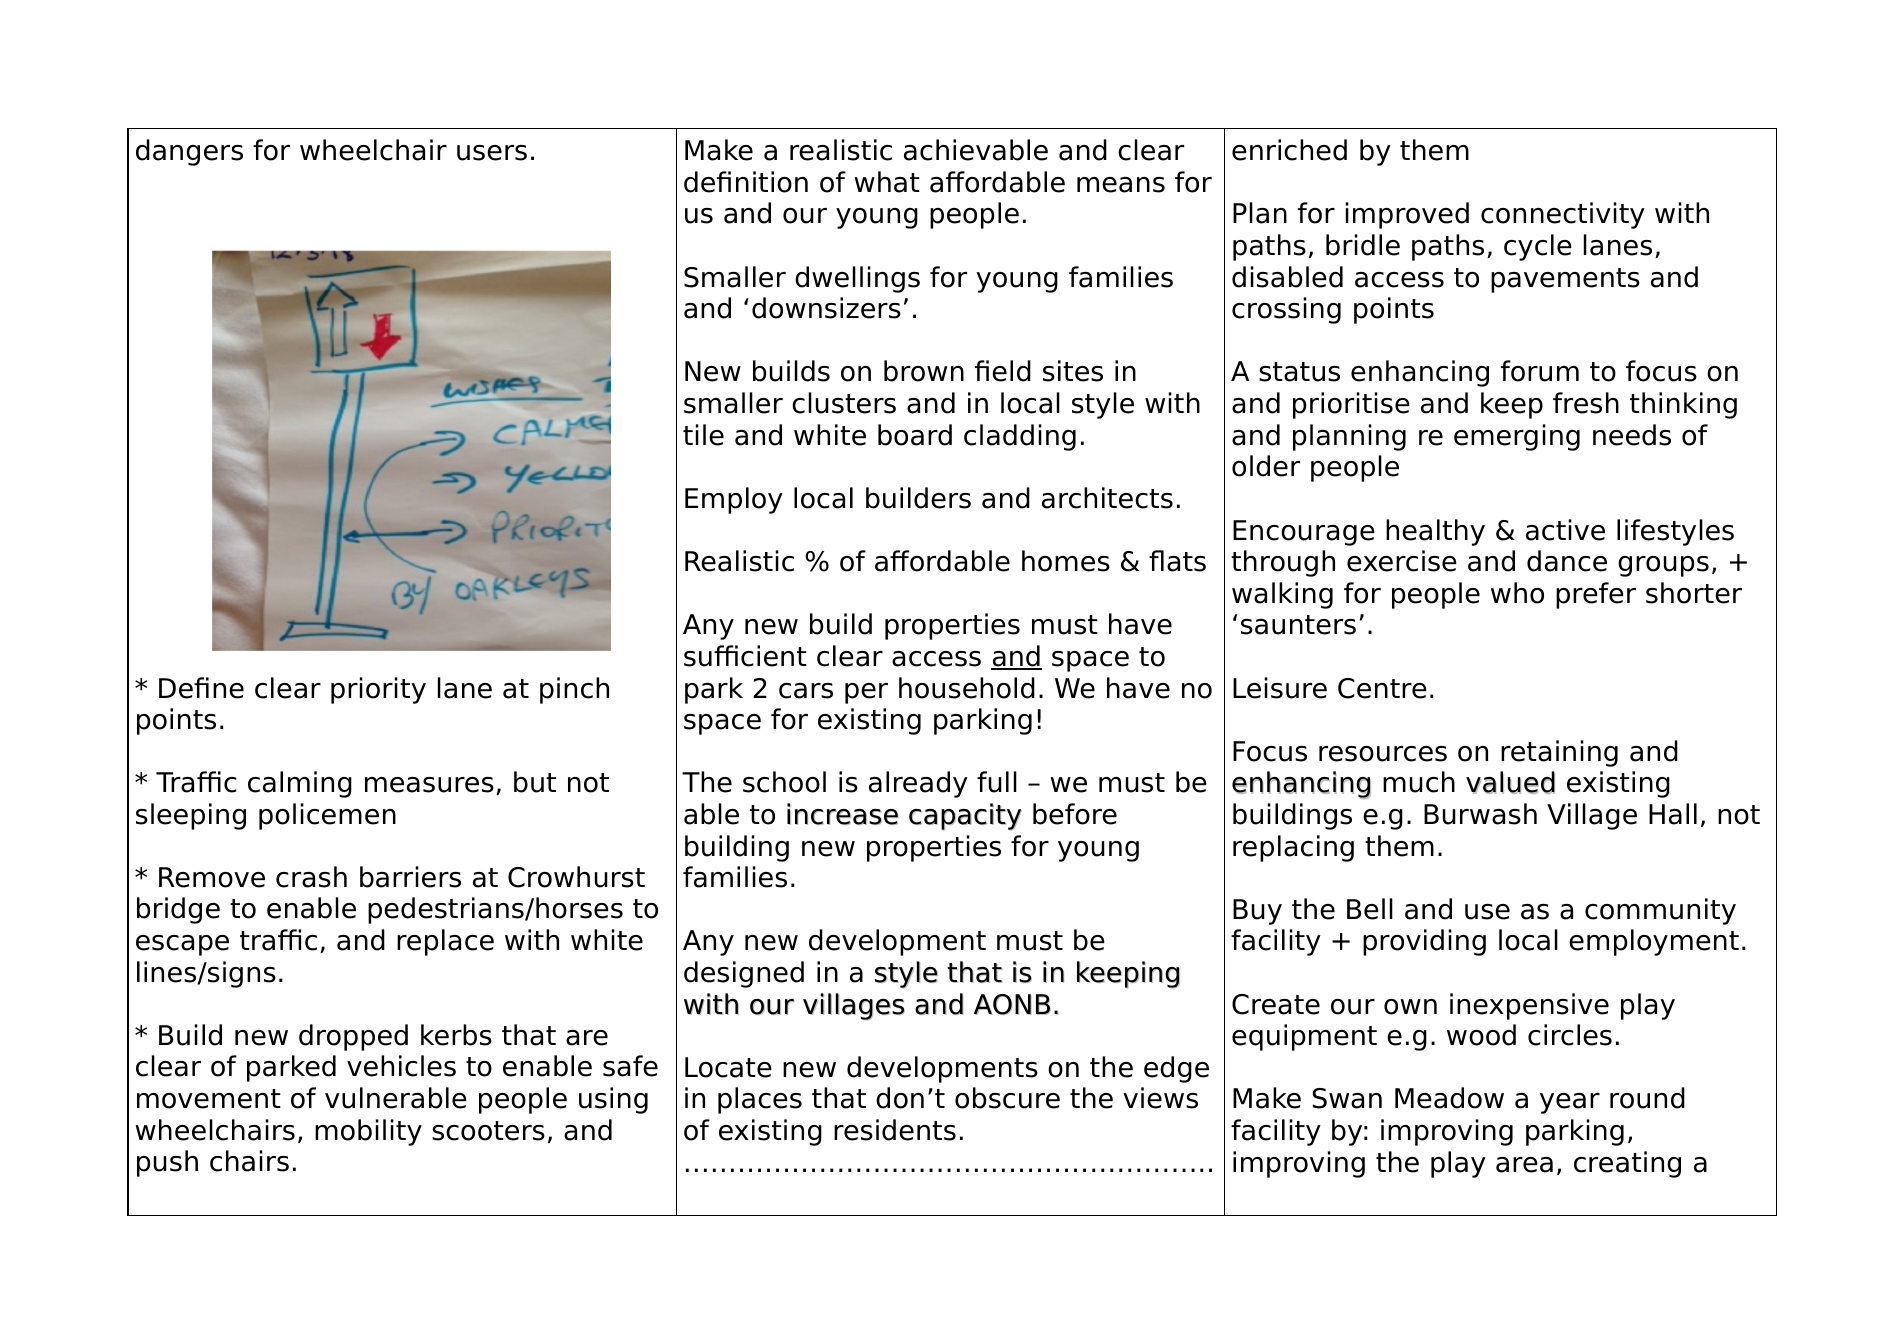  I want to click on crash, so click(311, 877).
